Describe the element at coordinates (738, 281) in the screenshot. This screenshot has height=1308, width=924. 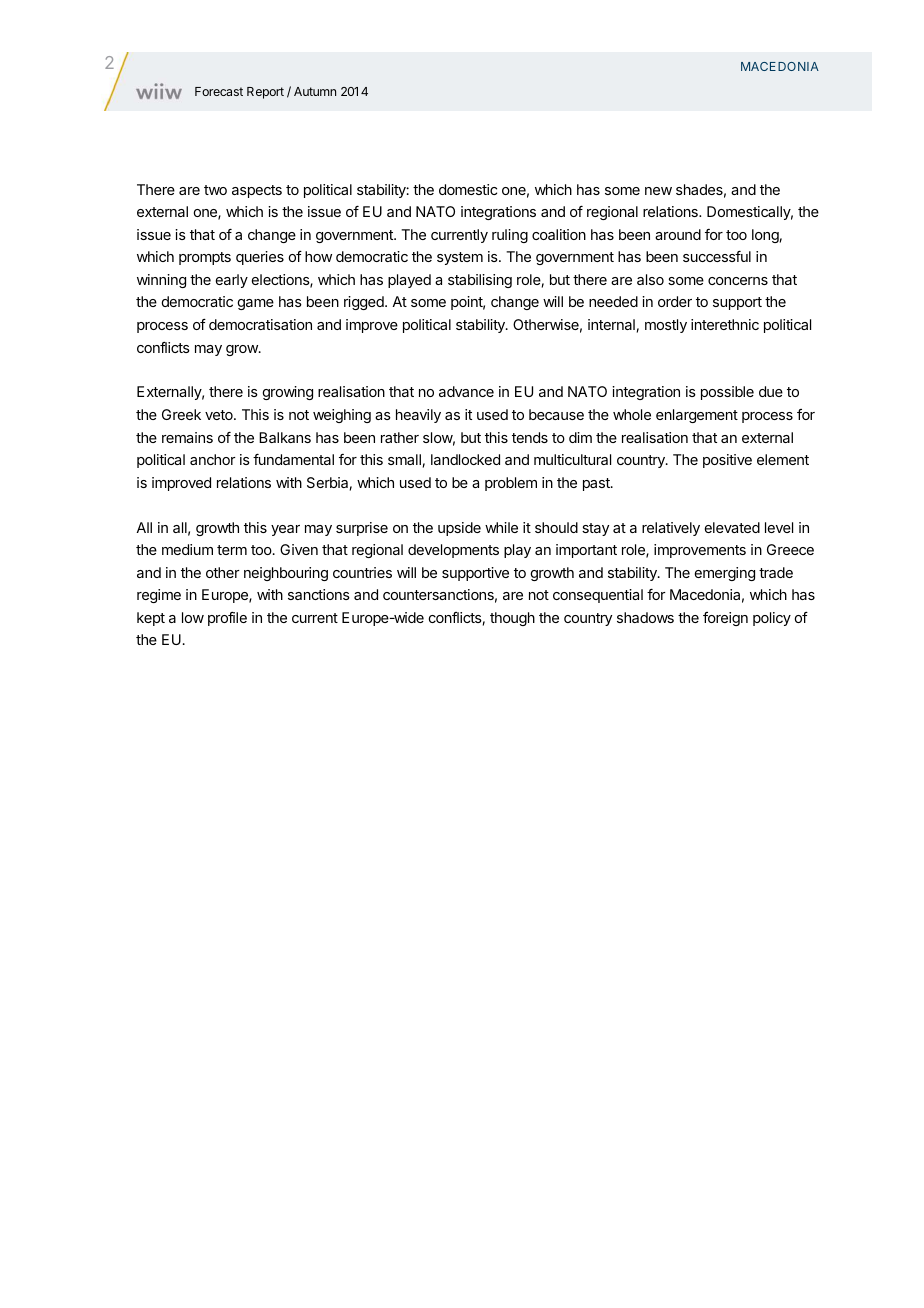
I see `concerns` at that location.
